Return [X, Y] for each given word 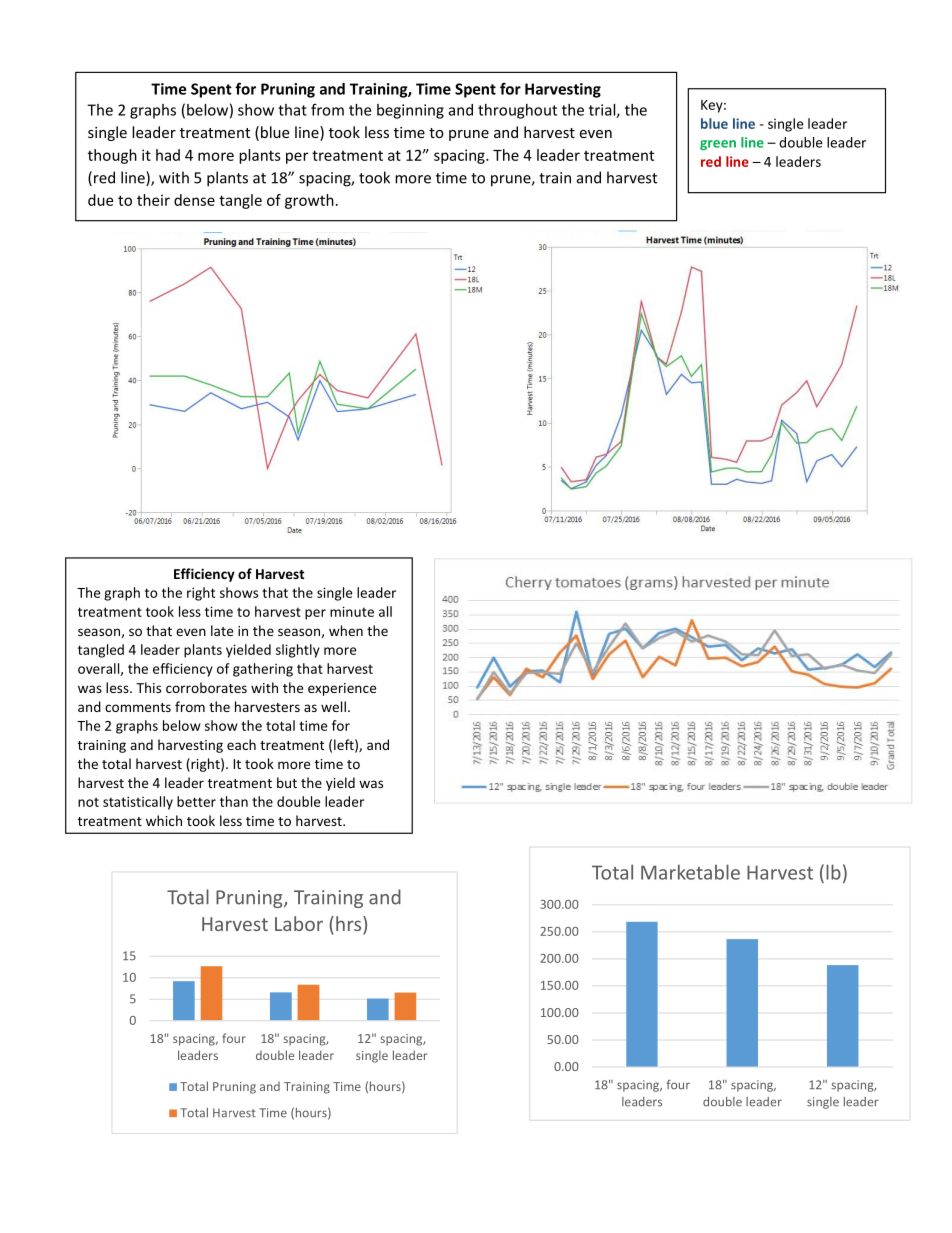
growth [309, 201]
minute [352, 611]
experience [342, 689]
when [346, 630]
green [718, 145]
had [168, 155]
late [222, 630]
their [153, 200]
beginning [410, 111]
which [164, 820]
